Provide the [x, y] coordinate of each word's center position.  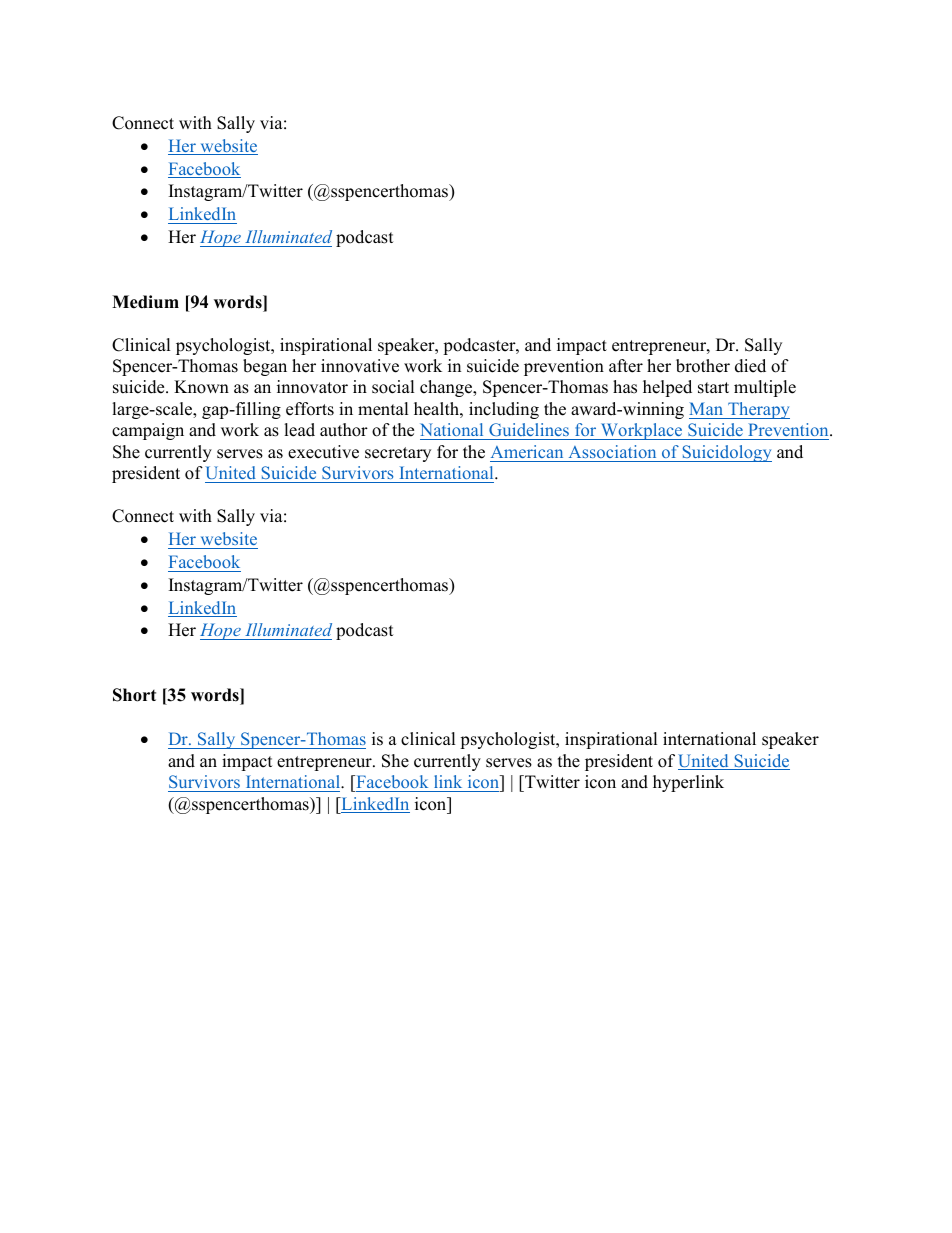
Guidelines [529, 431]
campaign [148, 431]
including [504, 410]
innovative [360, 366]
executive [323, 452]
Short [134, 695]
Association [612, 451]
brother [703, 366]
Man [706, 408]
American [527, 451]
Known [201, 387]
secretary [398, 454]
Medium [145, 302]
